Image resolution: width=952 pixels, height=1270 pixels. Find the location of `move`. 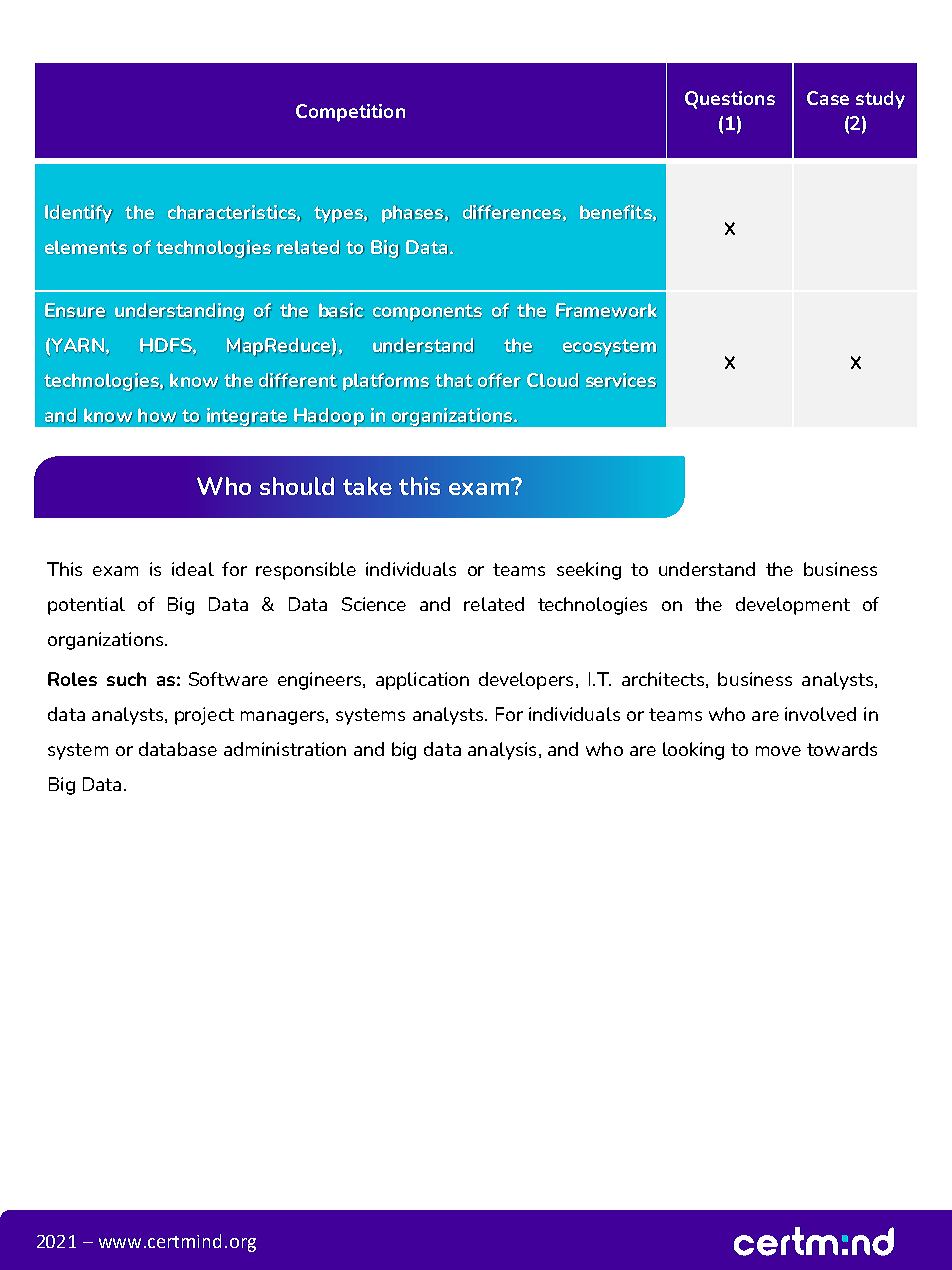

move is located at coordinates (778, 751).
